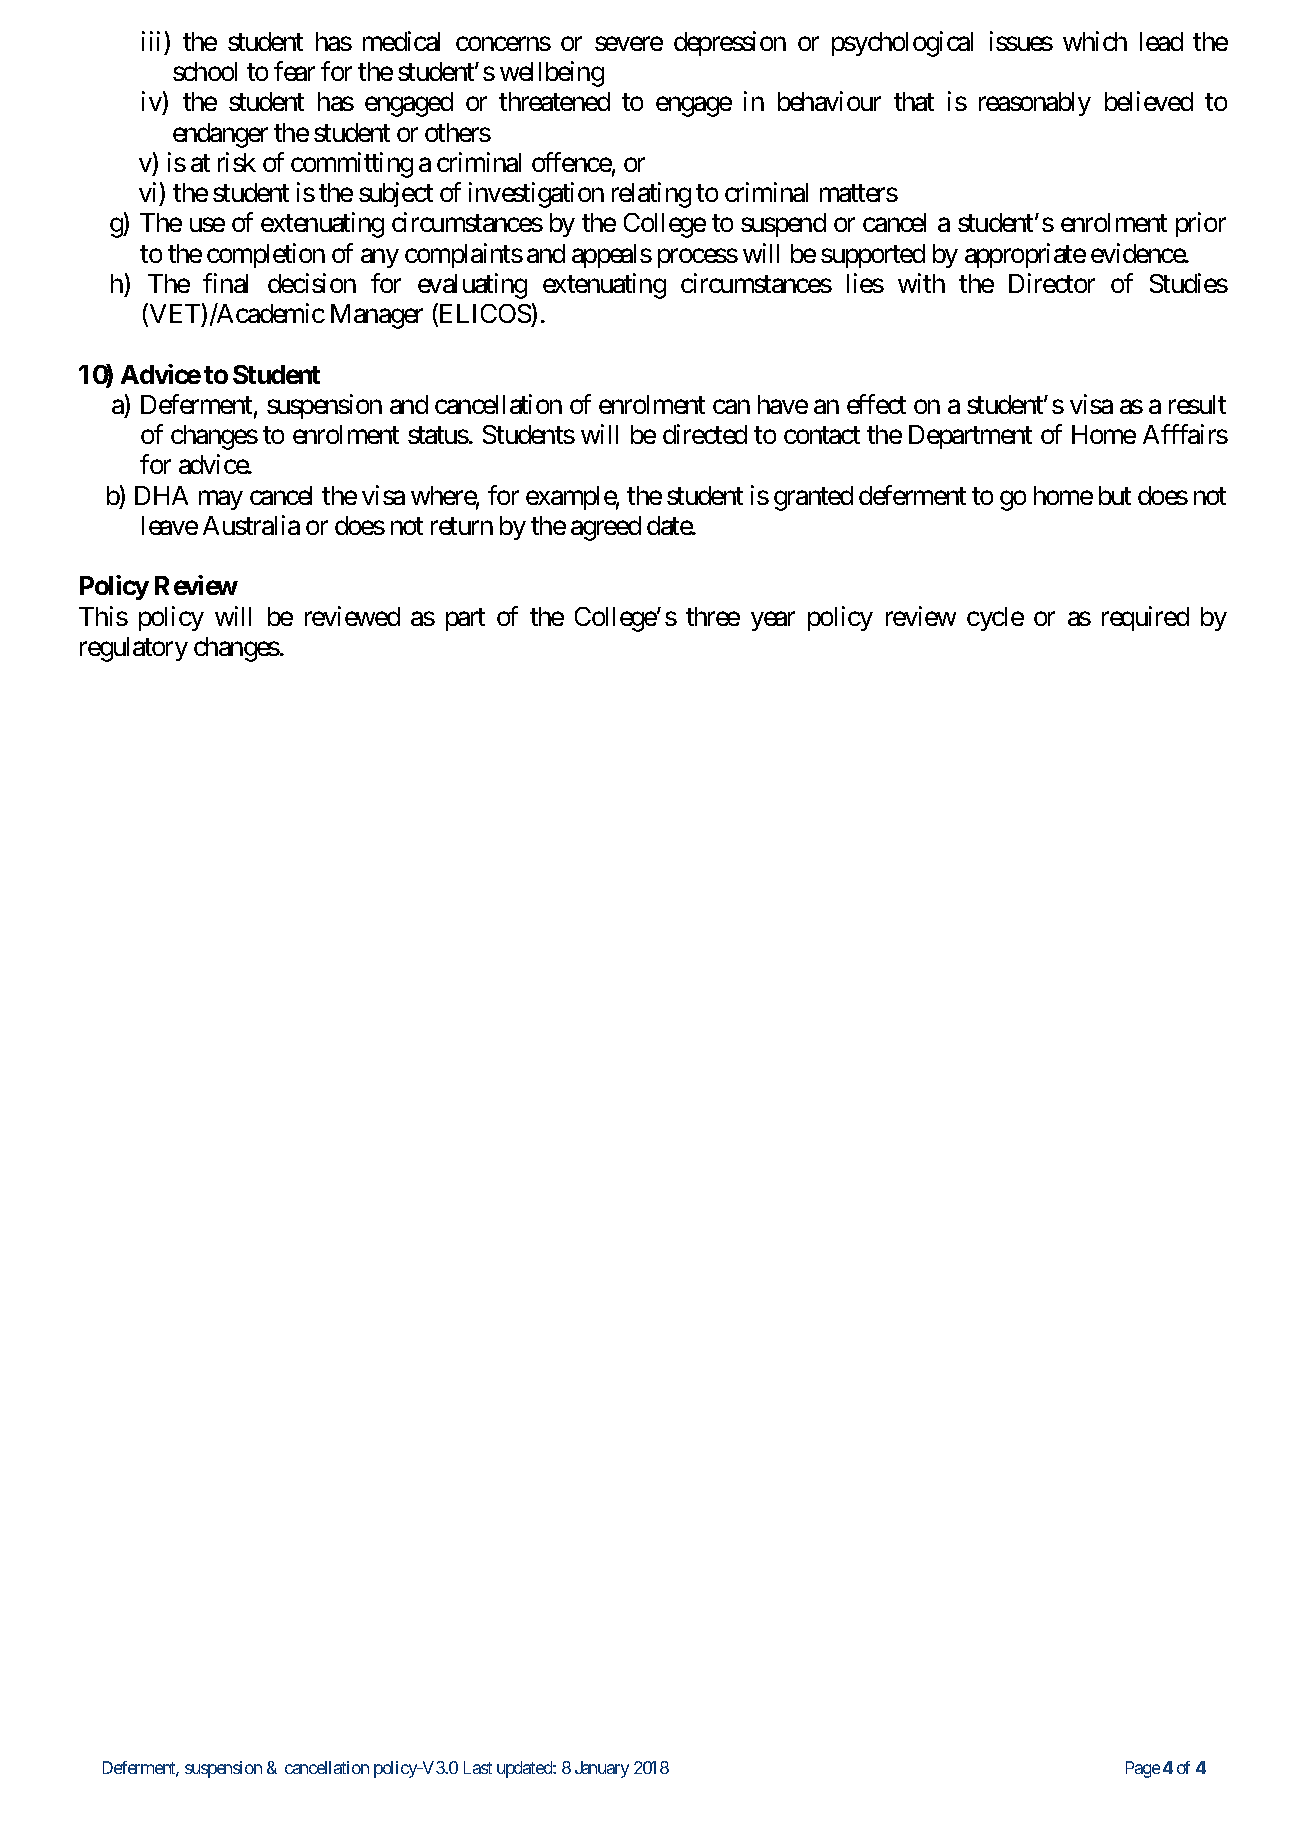 The height and width of the screenshot is (1846, 1305). What do you see at coordinates (134, 649) in the screenshot?
I see `regulatory` at bounding box center [134, 649].
